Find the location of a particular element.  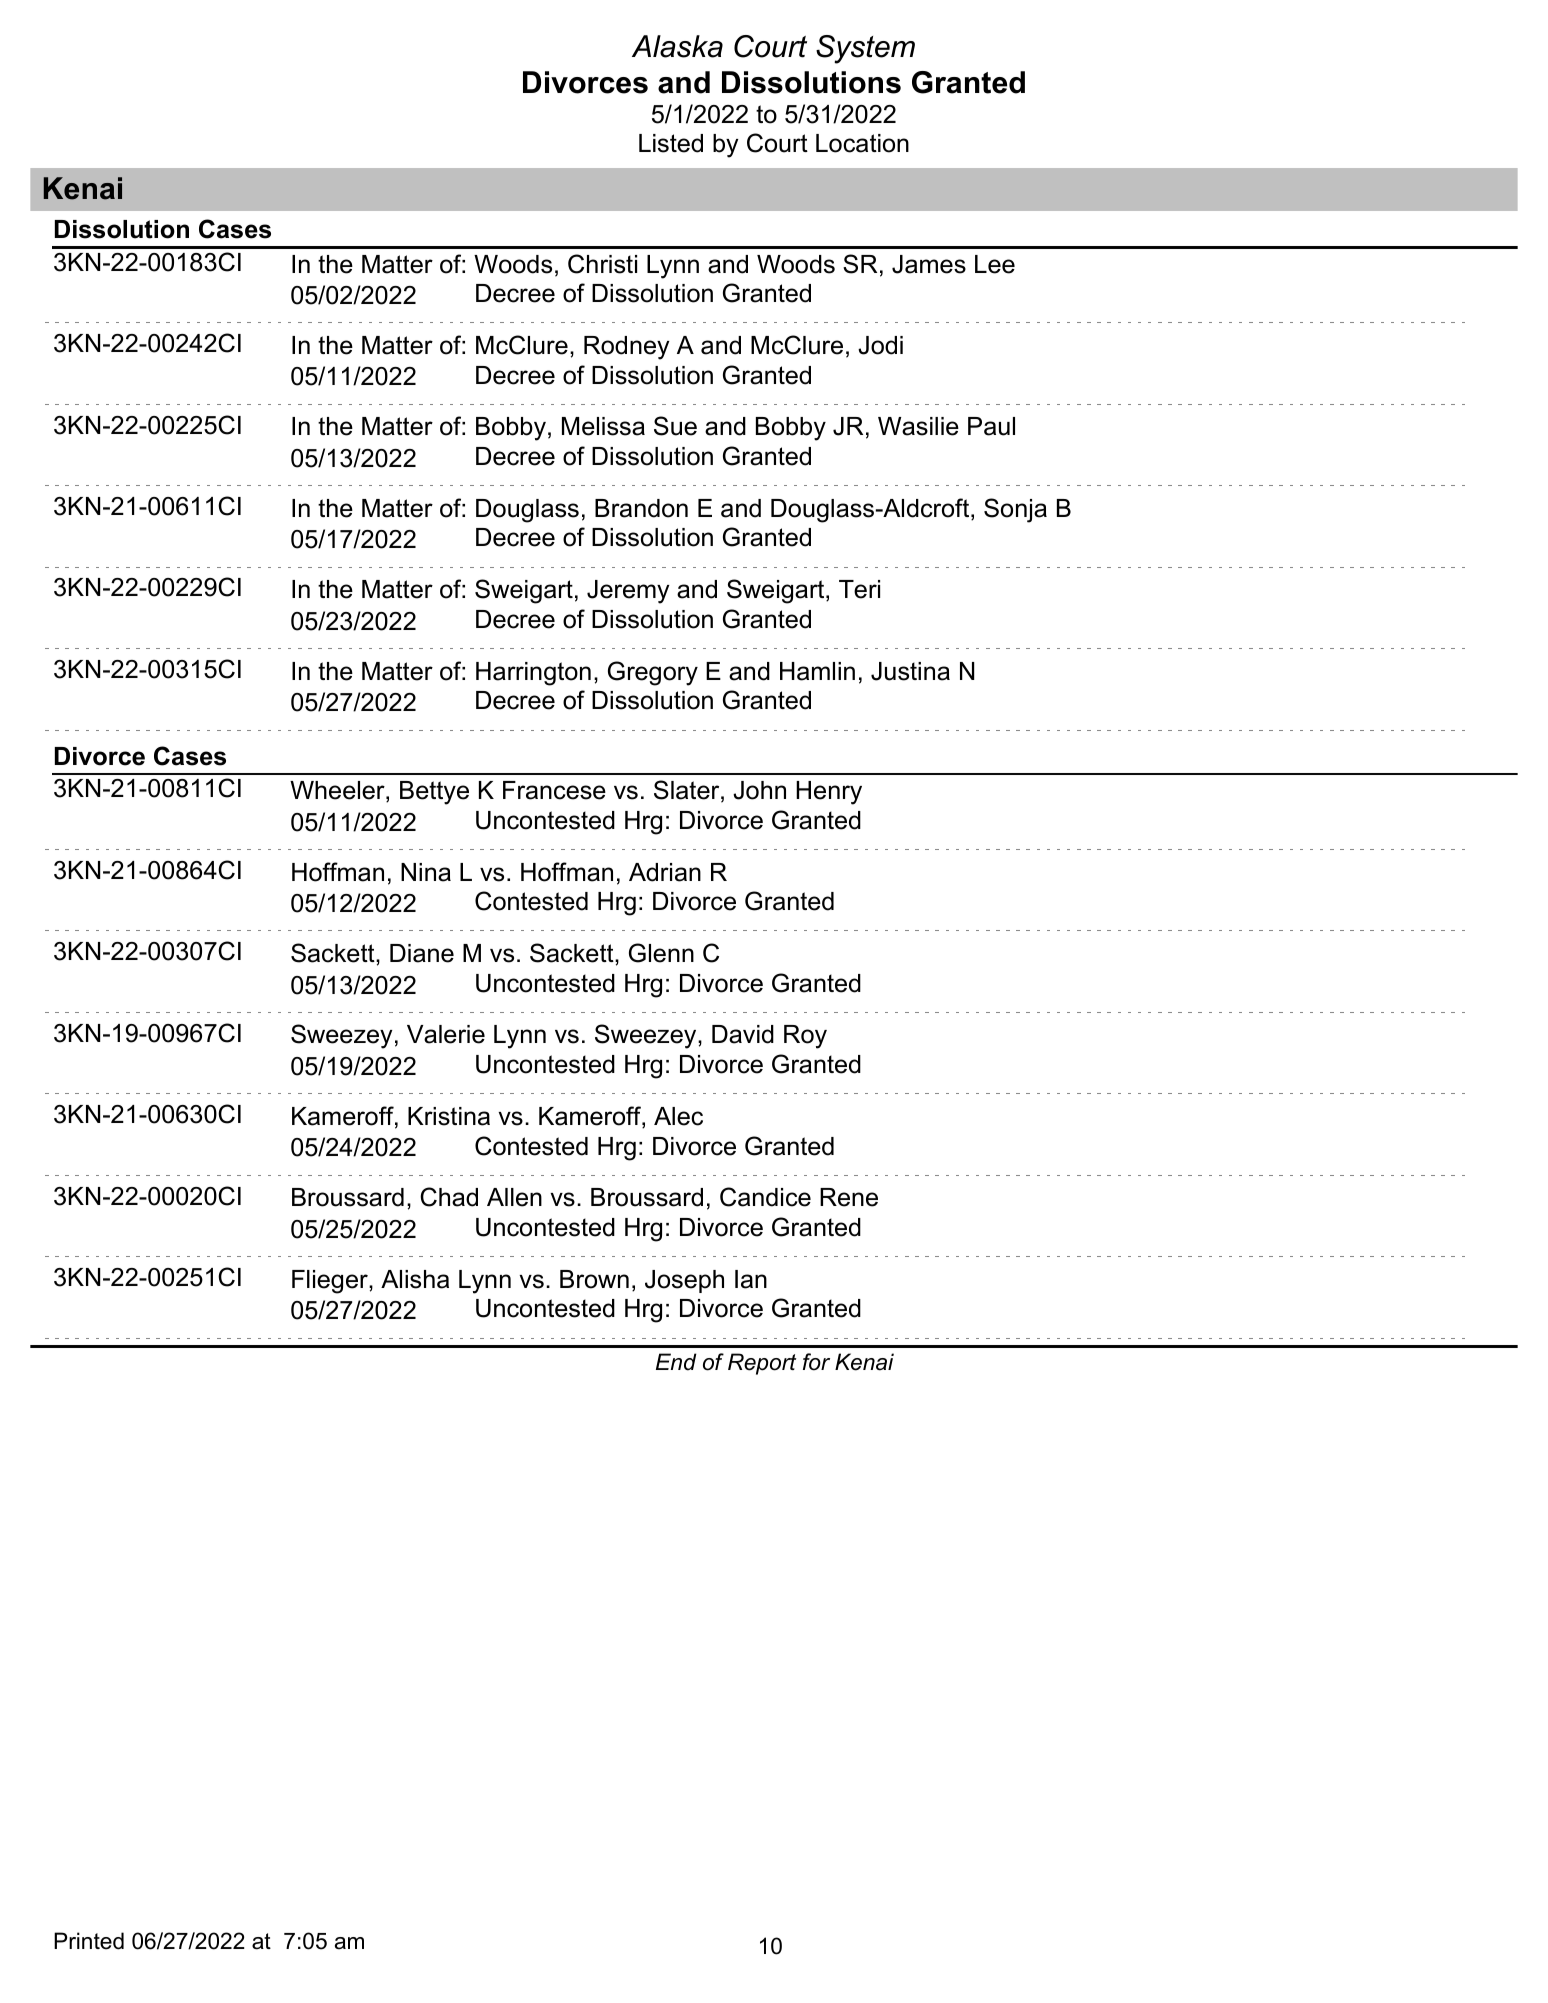

Christi is located at coordinates (602, 264).
